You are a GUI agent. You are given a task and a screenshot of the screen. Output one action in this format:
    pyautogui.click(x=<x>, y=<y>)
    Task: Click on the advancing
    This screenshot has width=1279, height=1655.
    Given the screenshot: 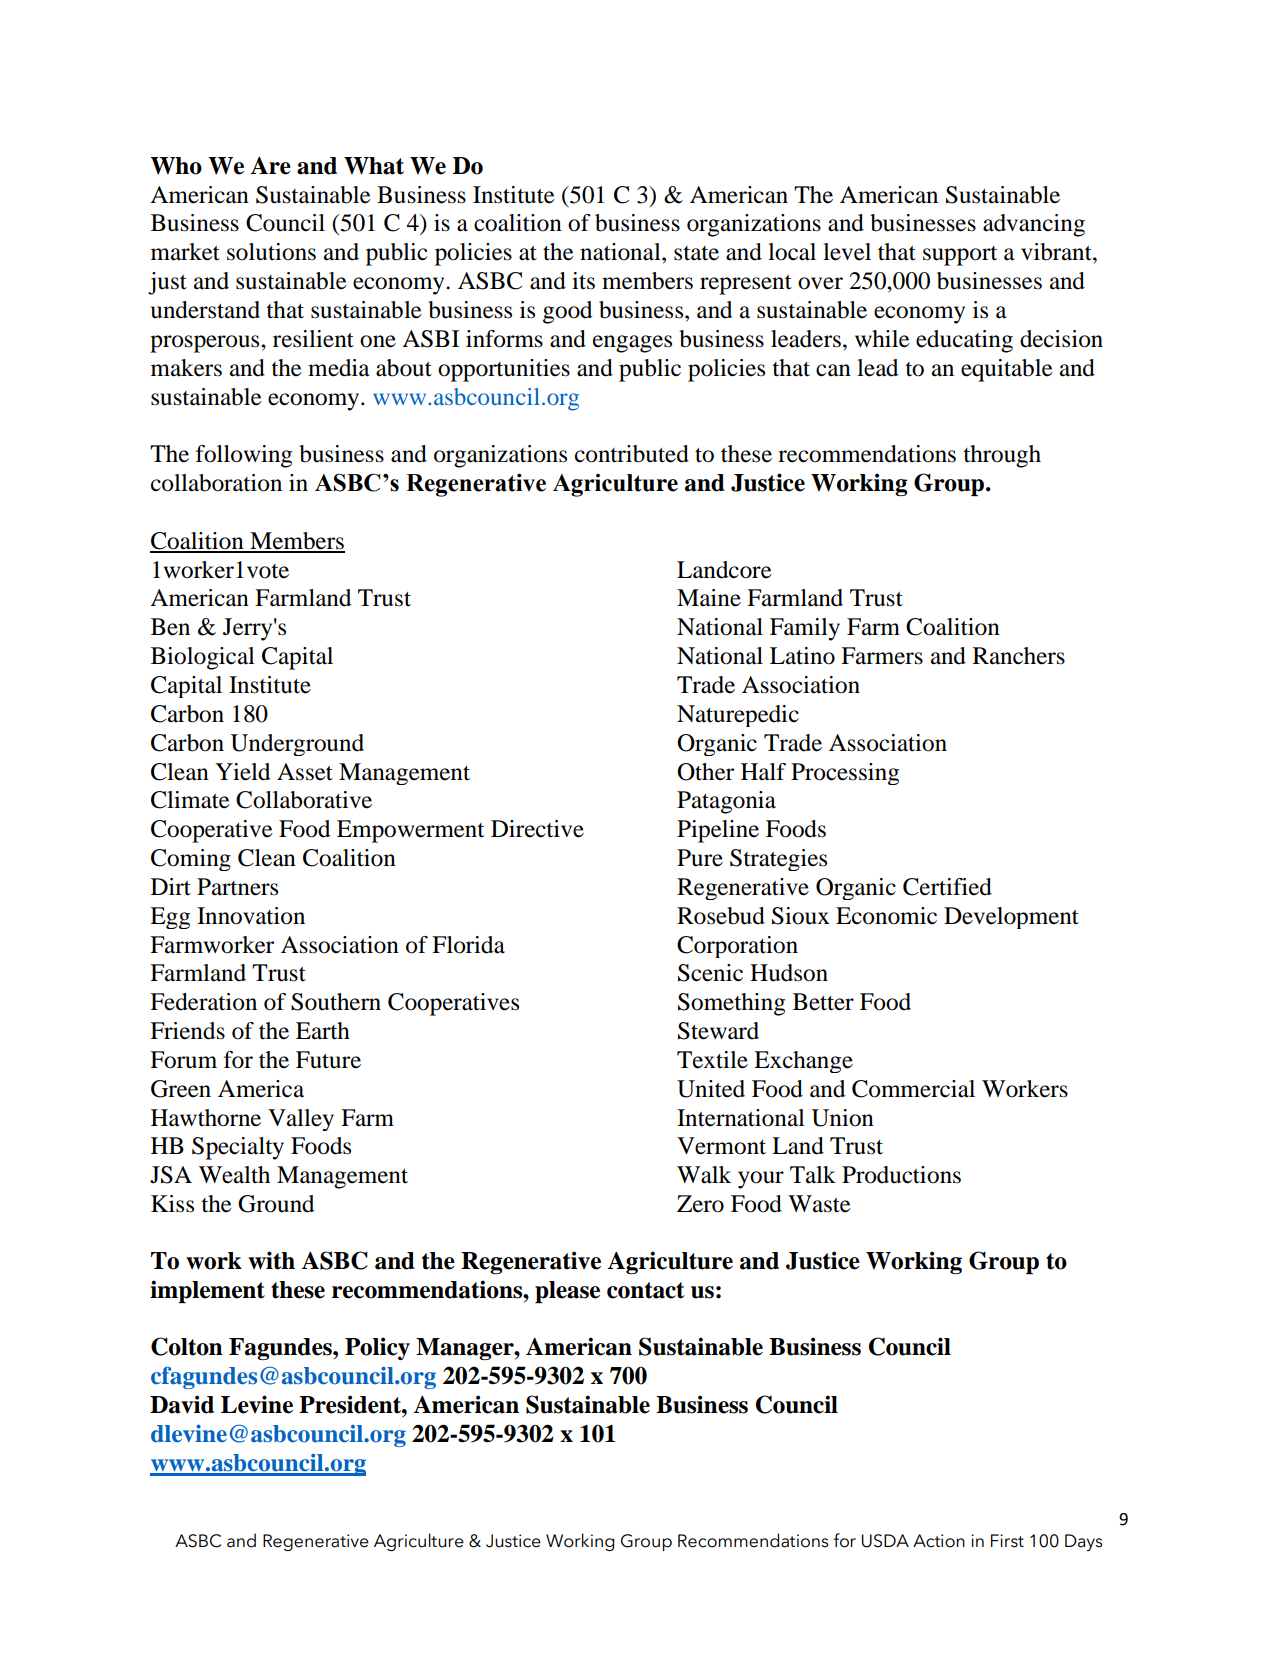 What is the action you would take?
    pyautogui.click(x=1034, y=225)
